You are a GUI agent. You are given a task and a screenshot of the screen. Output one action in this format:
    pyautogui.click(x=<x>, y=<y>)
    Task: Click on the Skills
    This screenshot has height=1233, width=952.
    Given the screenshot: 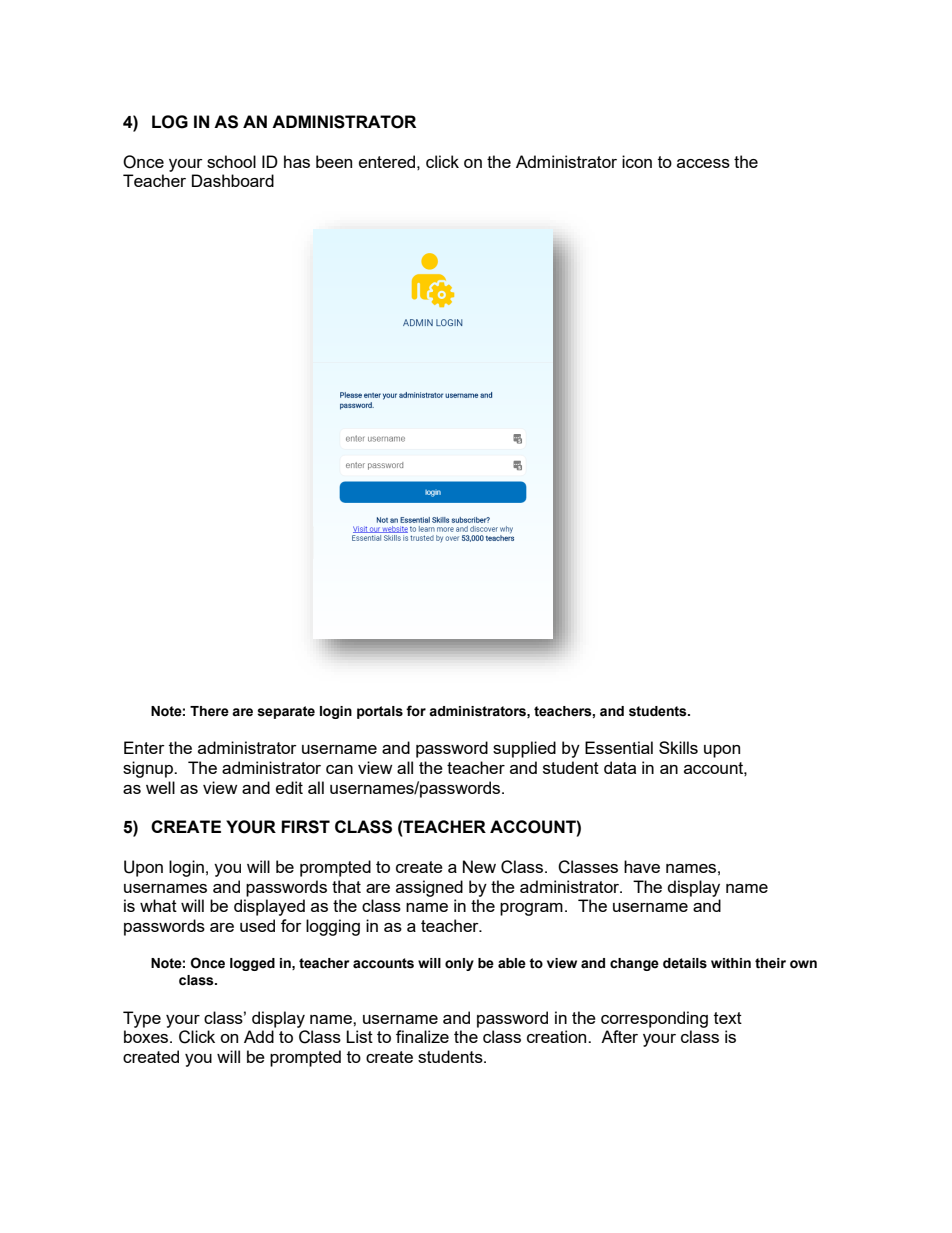 What is the action you would take?
    pyautogui.click(x=678, y=747)
